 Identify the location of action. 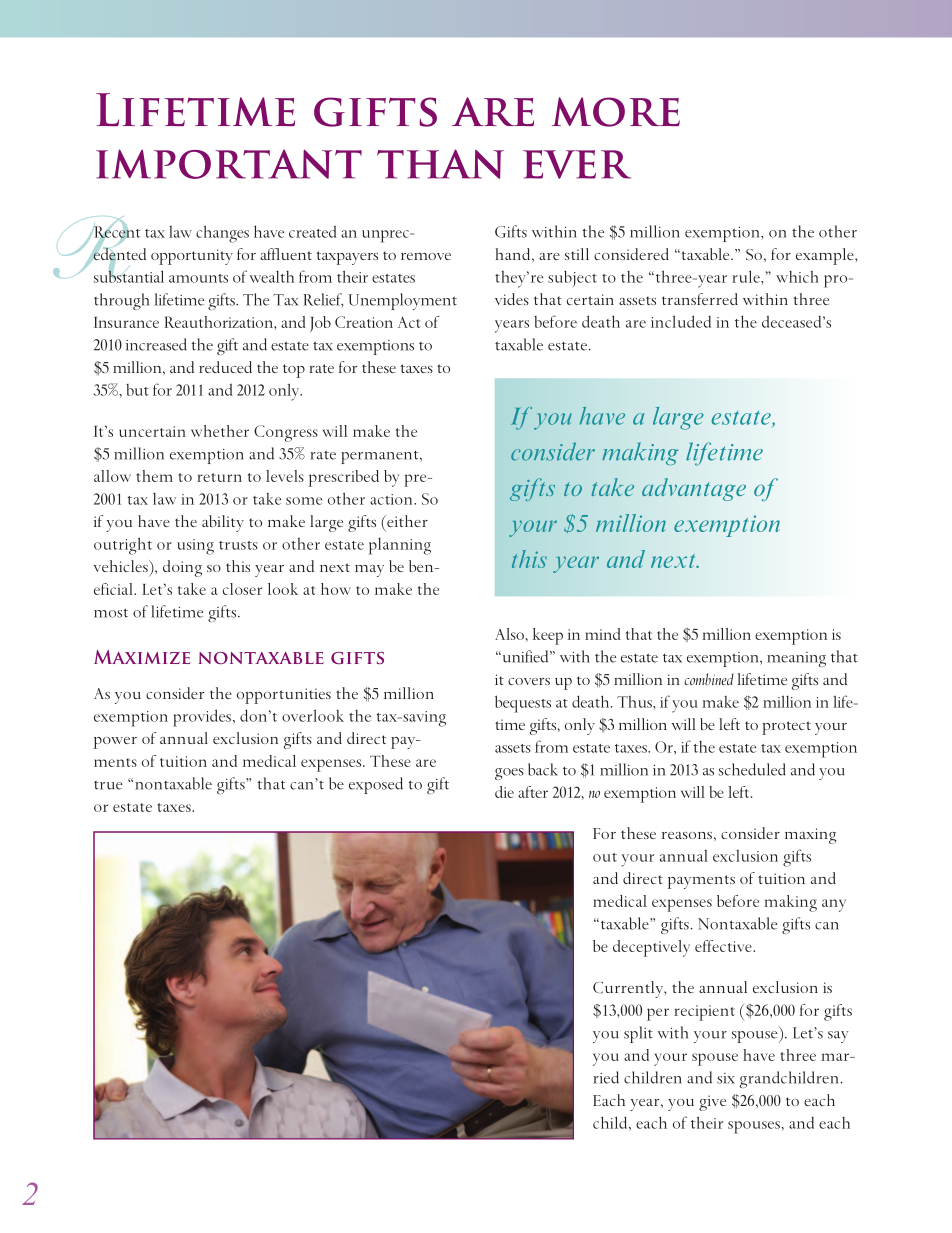
(392, 499).
